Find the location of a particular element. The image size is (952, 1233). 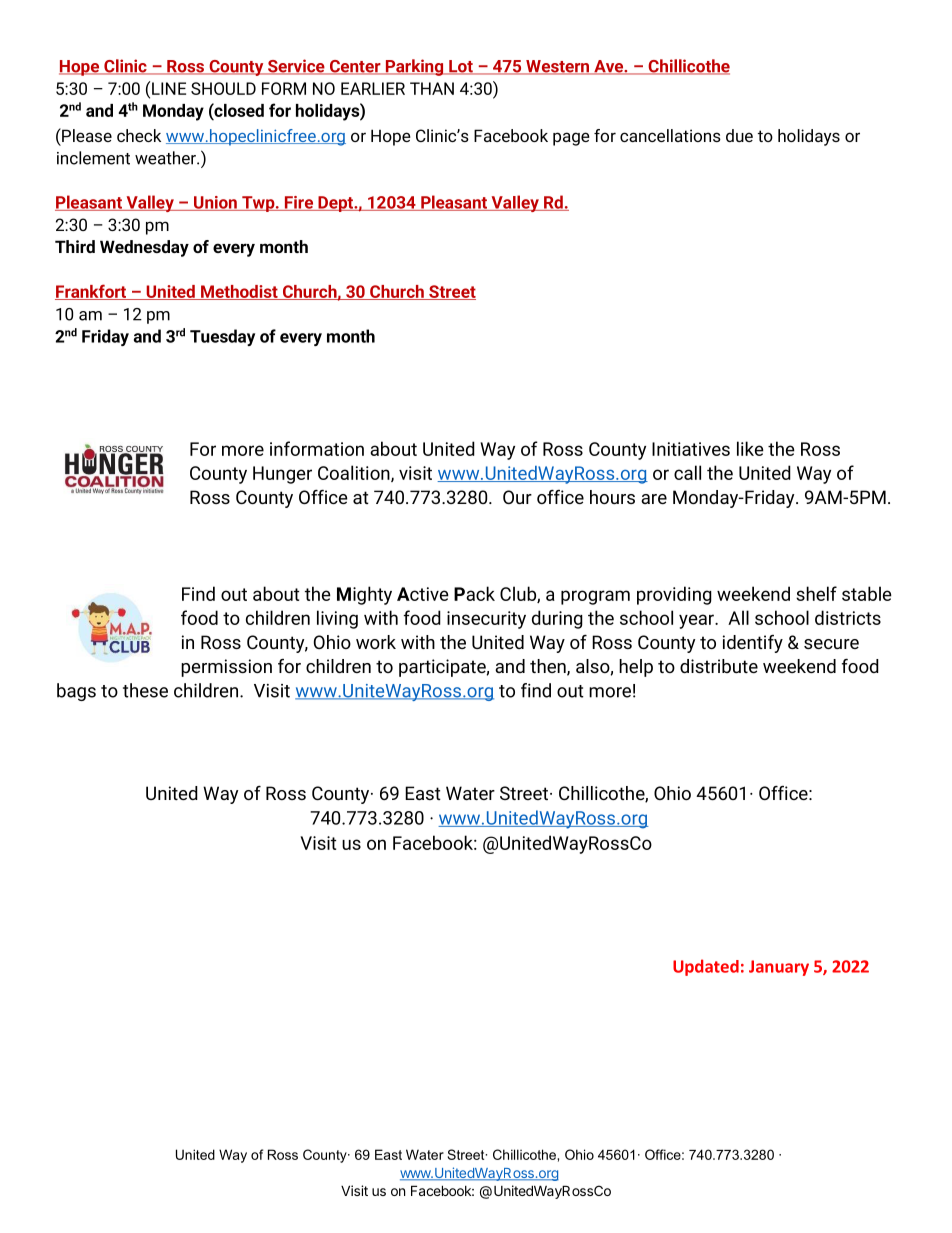

LINE is located at coordinates (169, 88).
